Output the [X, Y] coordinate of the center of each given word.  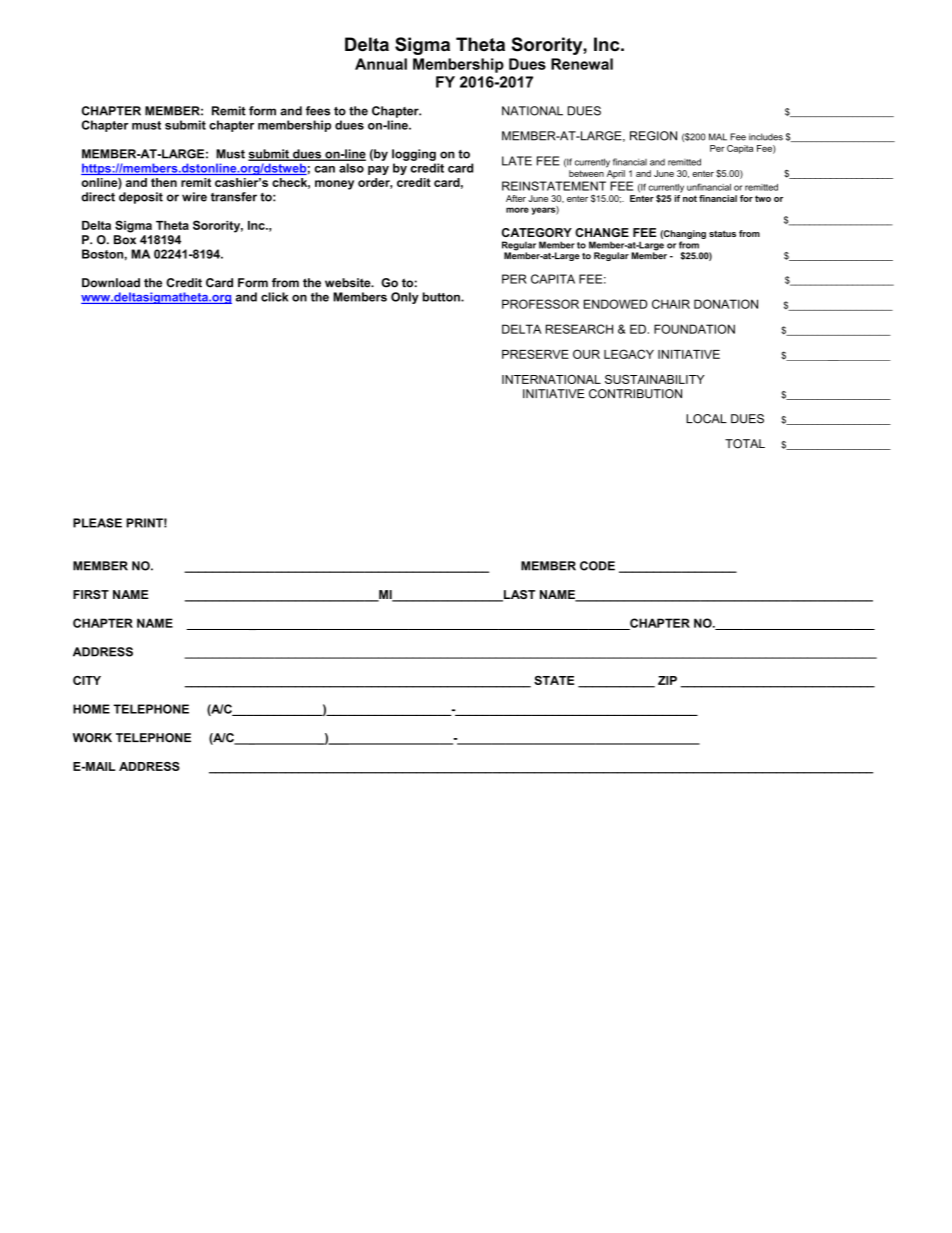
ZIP [667, 680]
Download [111, 283]
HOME [91, 709]
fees [318, 111]
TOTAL [745, 444]
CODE [597, 566]
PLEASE [97, 523]
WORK [92, 738]
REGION [653, 136]
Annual [381, 64]
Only [405, 298]
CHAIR [671, 304]
